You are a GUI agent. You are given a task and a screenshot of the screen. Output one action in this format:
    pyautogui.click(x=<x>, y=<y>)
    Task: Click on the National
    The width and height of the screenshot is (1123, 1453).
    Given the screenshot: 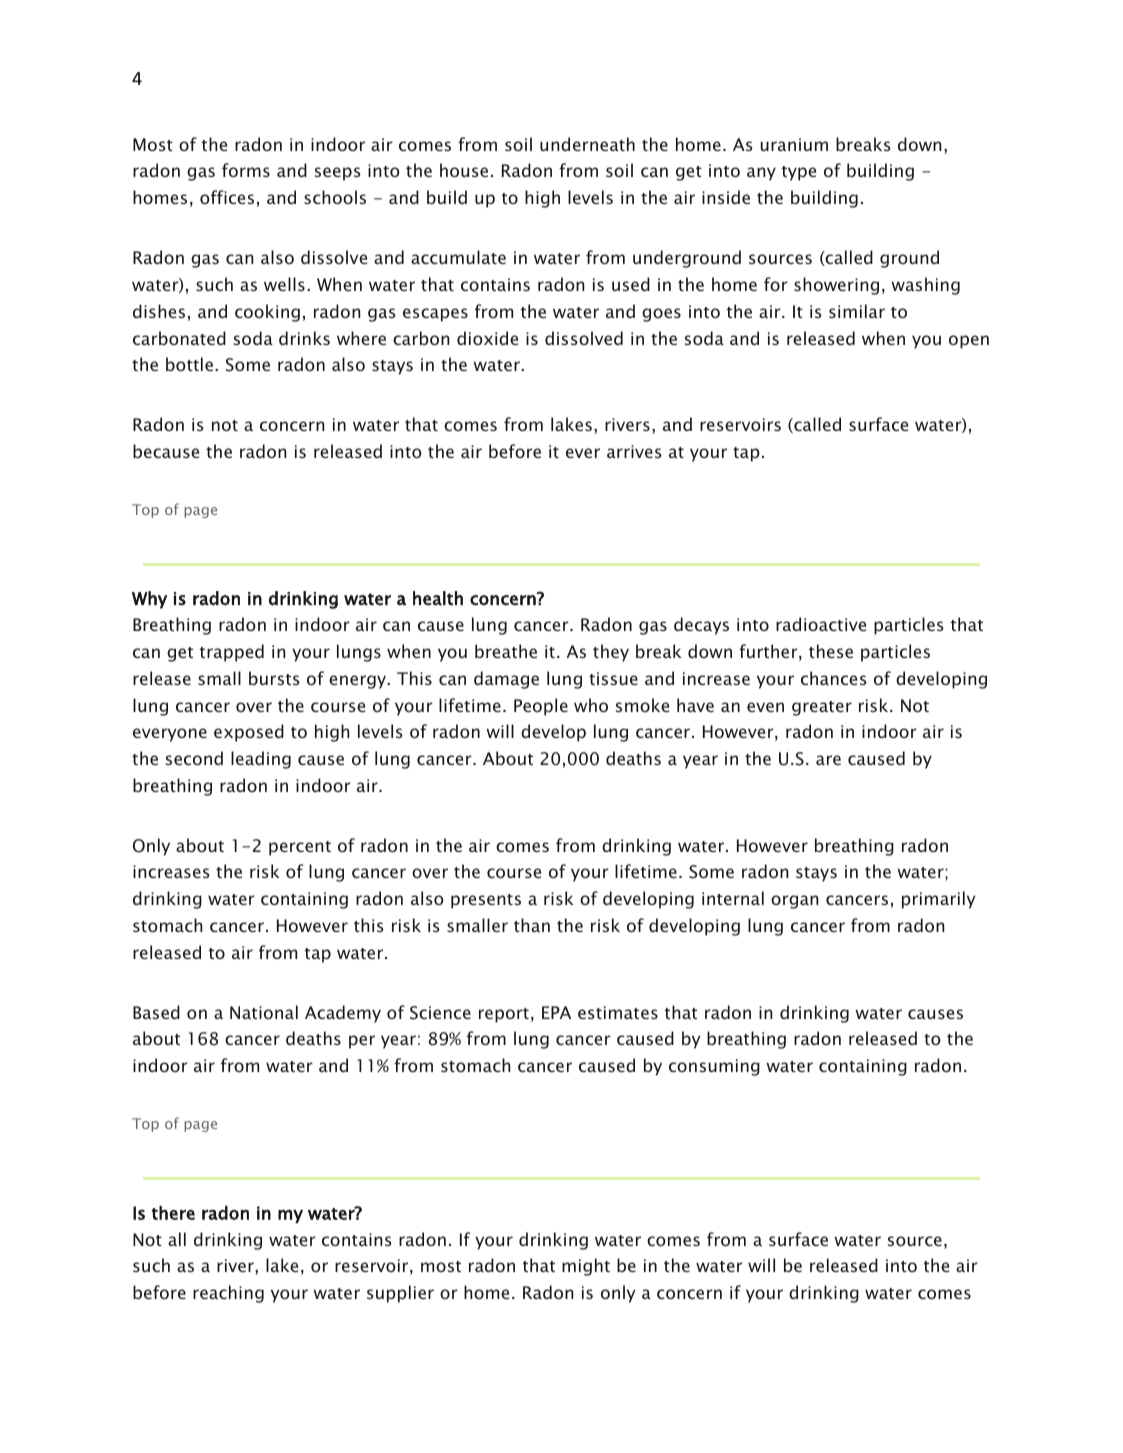 What is the action you would take?
    pyautogui.click(x=264, y=1012)
